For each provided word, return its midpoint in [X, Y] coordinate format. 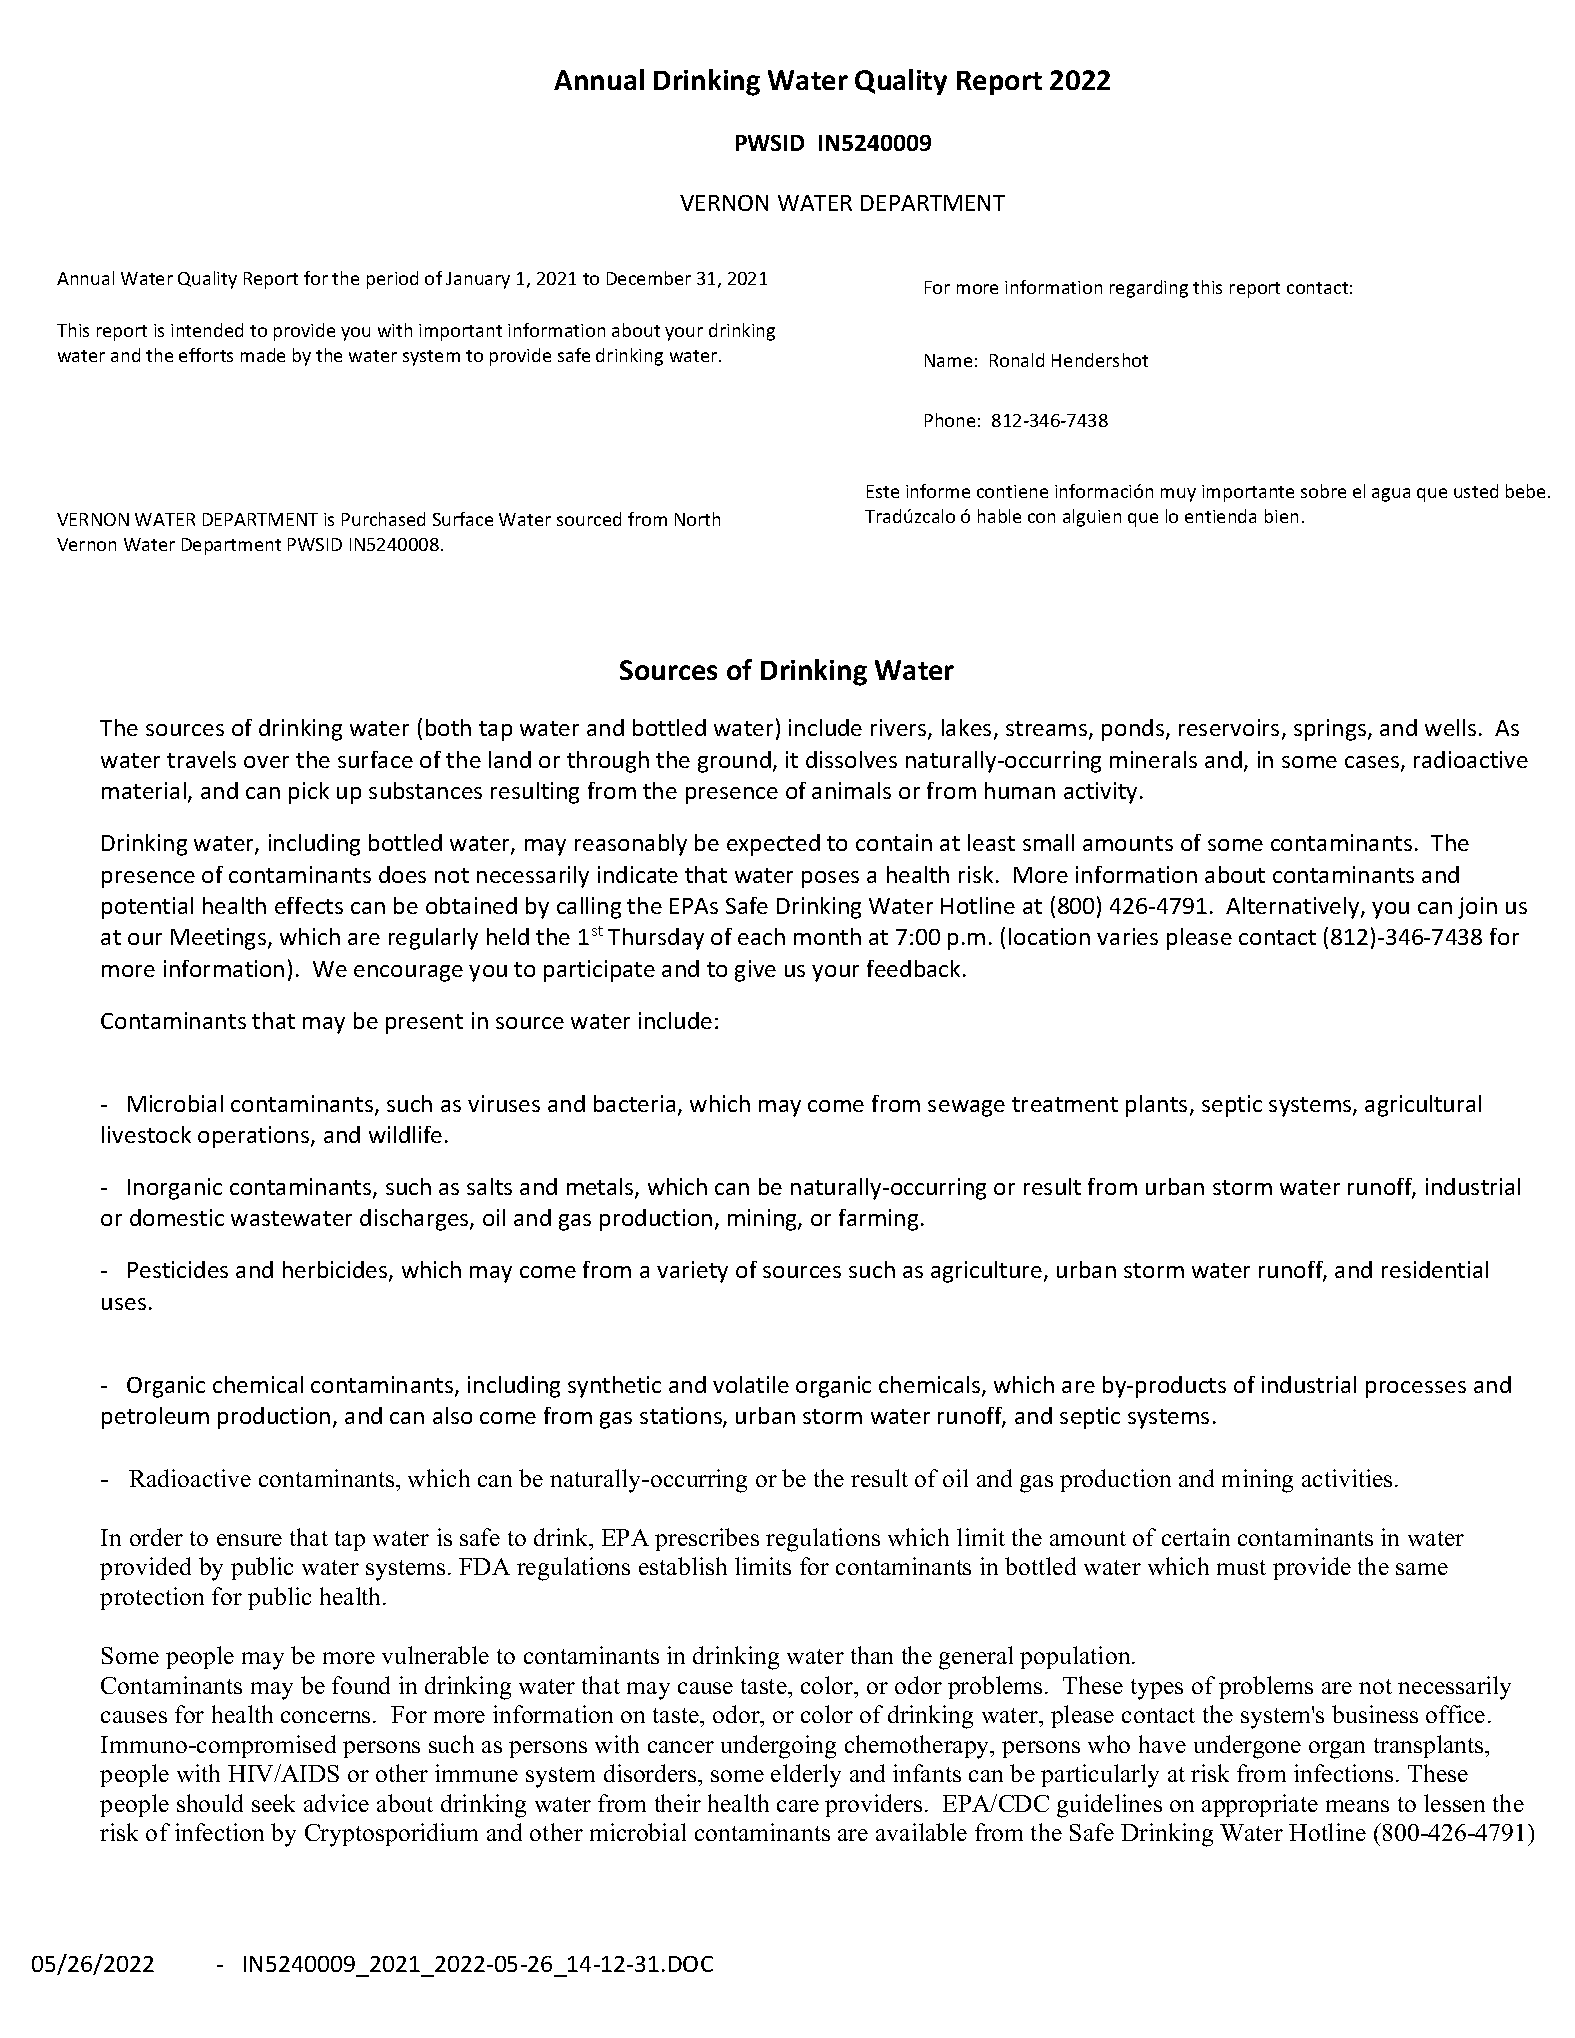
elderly [806, 1776]
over [266, 762]
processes [1416, 1389]
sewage [966, 1108]
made [263, 355]
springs [1330, 730]
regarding [1149, 289]
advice [336, 1803]
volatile [751, 1384]
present [424, 1024]
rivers [900, 729]
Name [948, 360]
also [452, 1415]
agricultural [1423, 1106]
